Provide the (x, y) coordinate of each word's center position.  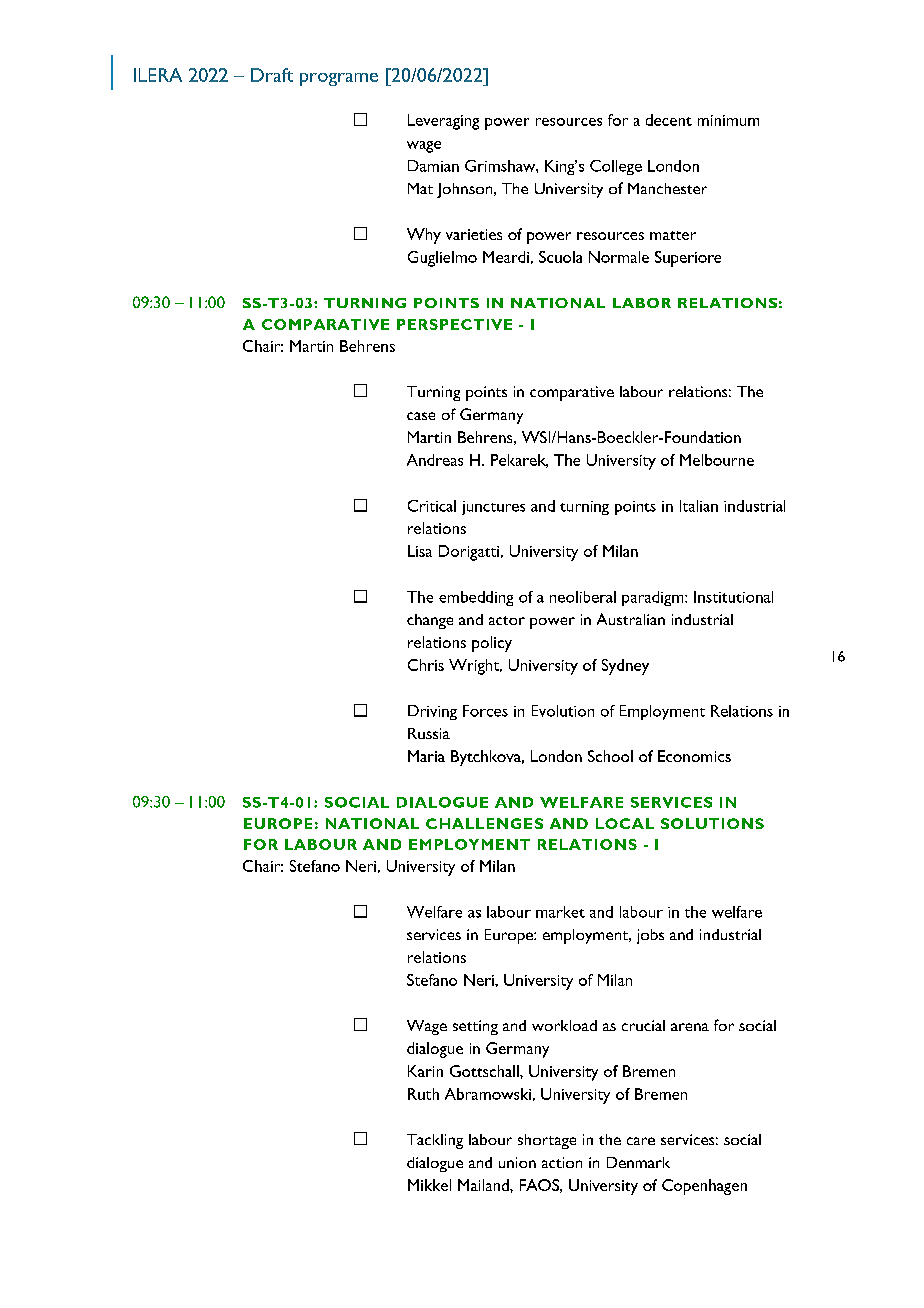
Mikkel (429, 1185)
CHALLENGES (484, 823)
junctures (493, 508)
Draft (272, 75)
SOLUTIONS (712, 823)
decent (669, 120)
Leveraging (443, 122)
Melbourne (717, 460)
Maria (426, 756)
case (421, 416)
